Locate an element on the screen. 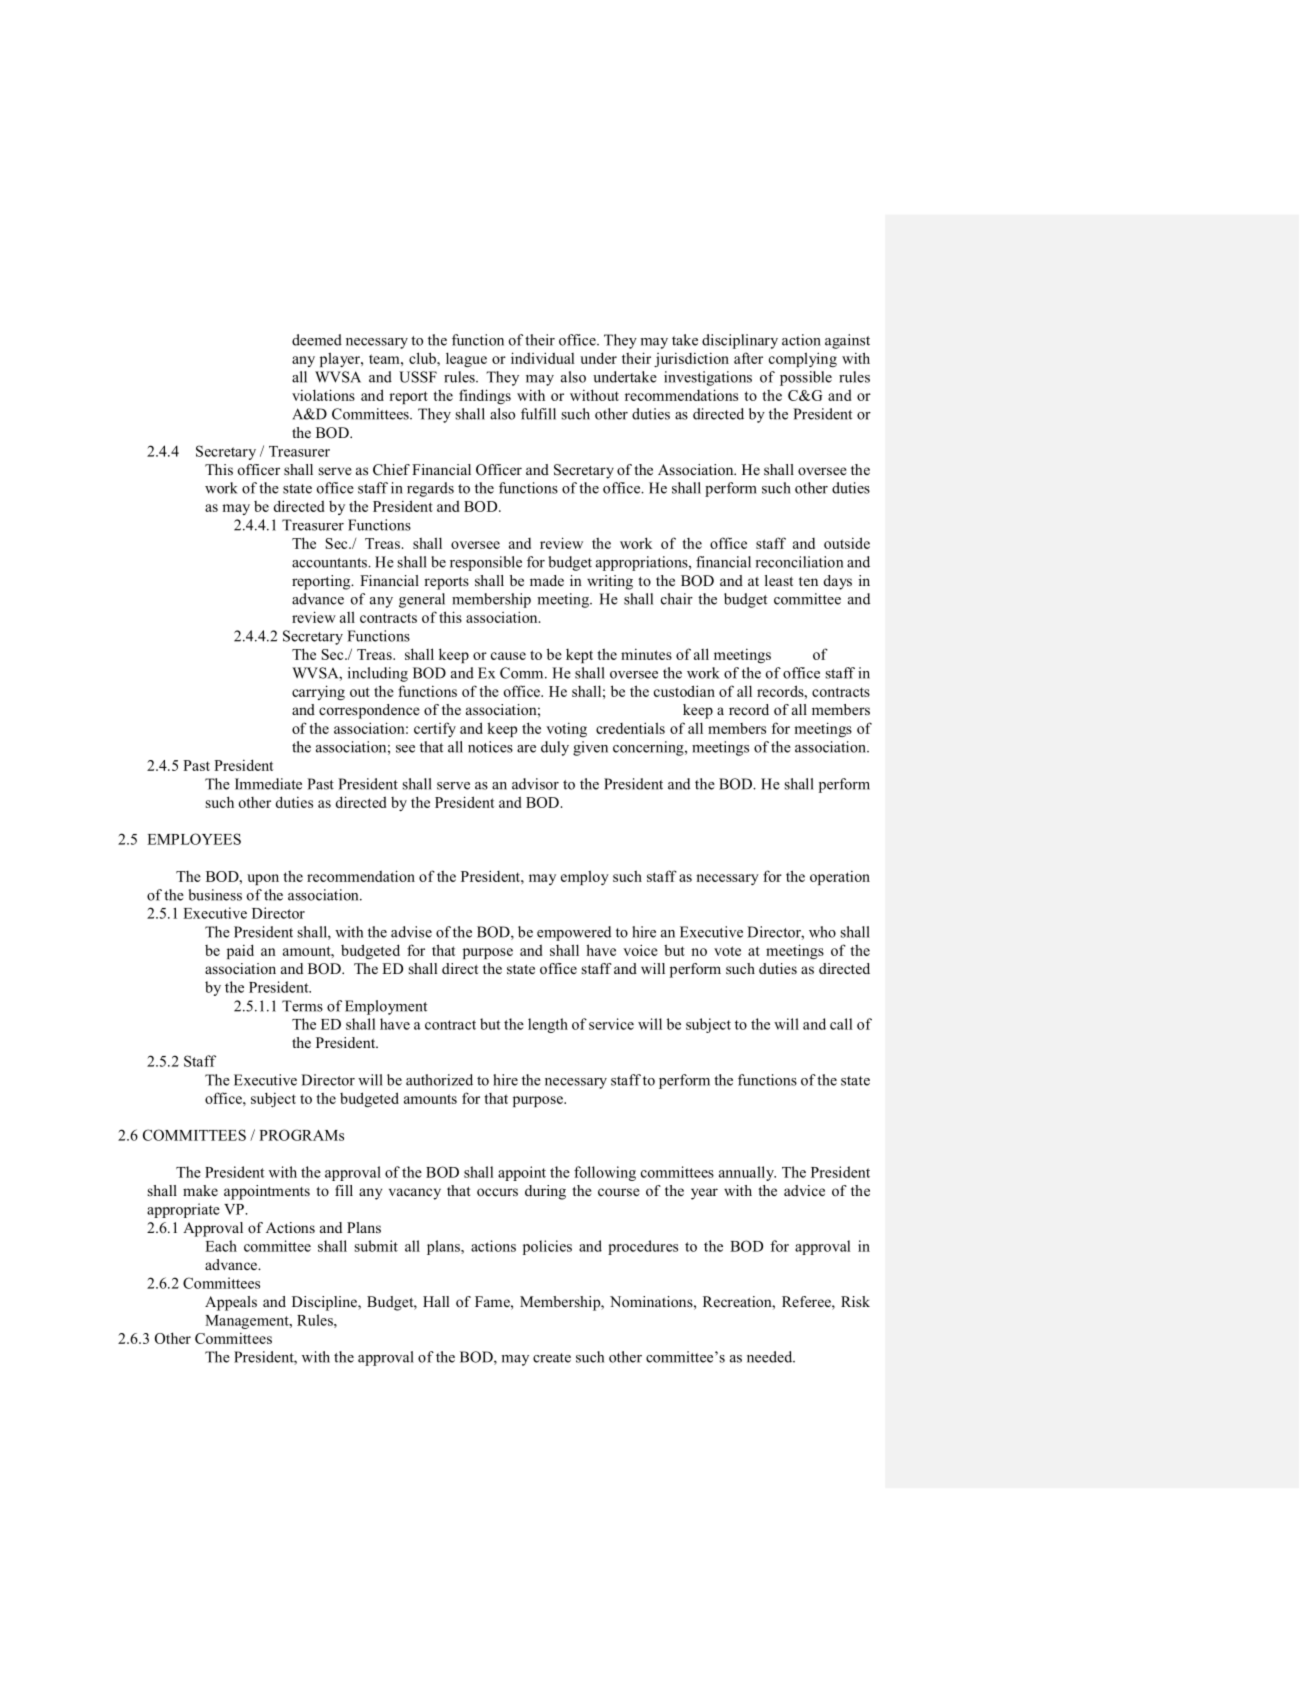 The width and height of the screenshot is (1315, 1702). individual is located at coordinates (542, 358).
